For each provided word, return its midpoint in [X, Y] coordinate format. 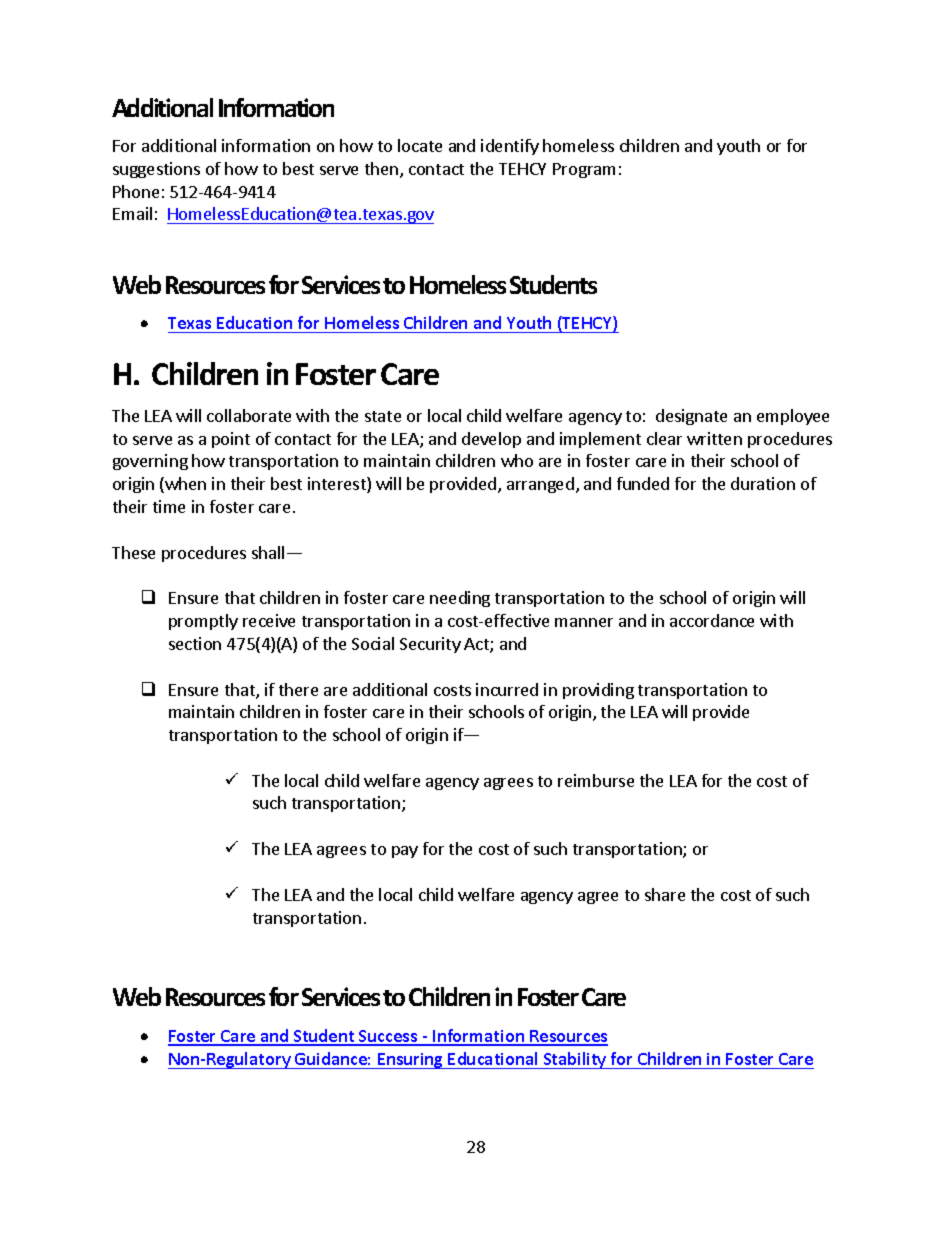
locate [420, 145]
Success [388, 1037]
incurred [507, 689]
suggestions [156, 170]
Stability [575, 1060]
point [231, 440]
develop [491, 440]
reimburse [596, 780]
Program [584, 170]
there [298, 689]
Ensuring [411, 1061]
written [714, 438]
